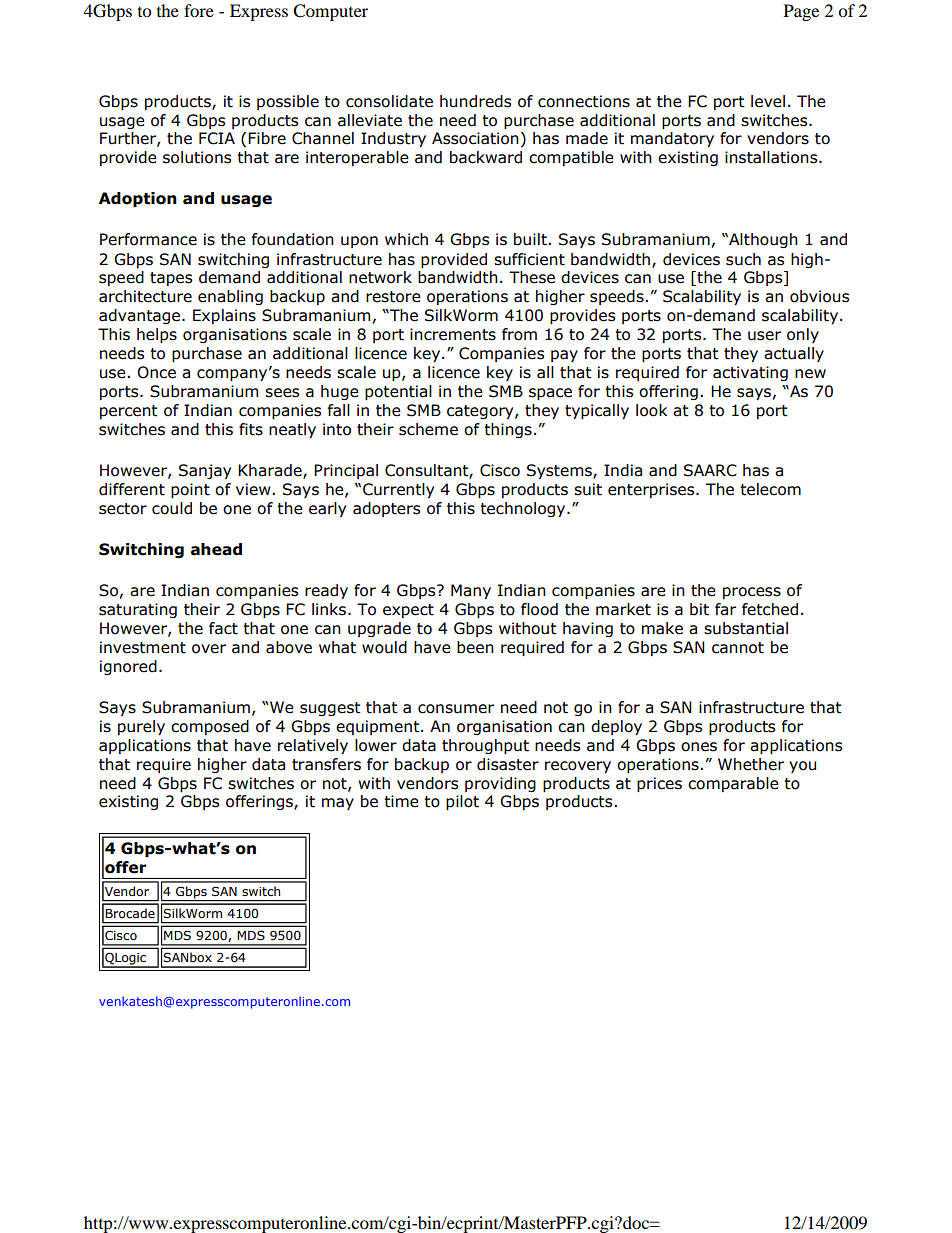 The height and width of the screenshot is (1233, 952). I want to click on Performance, so click(148, 239).
